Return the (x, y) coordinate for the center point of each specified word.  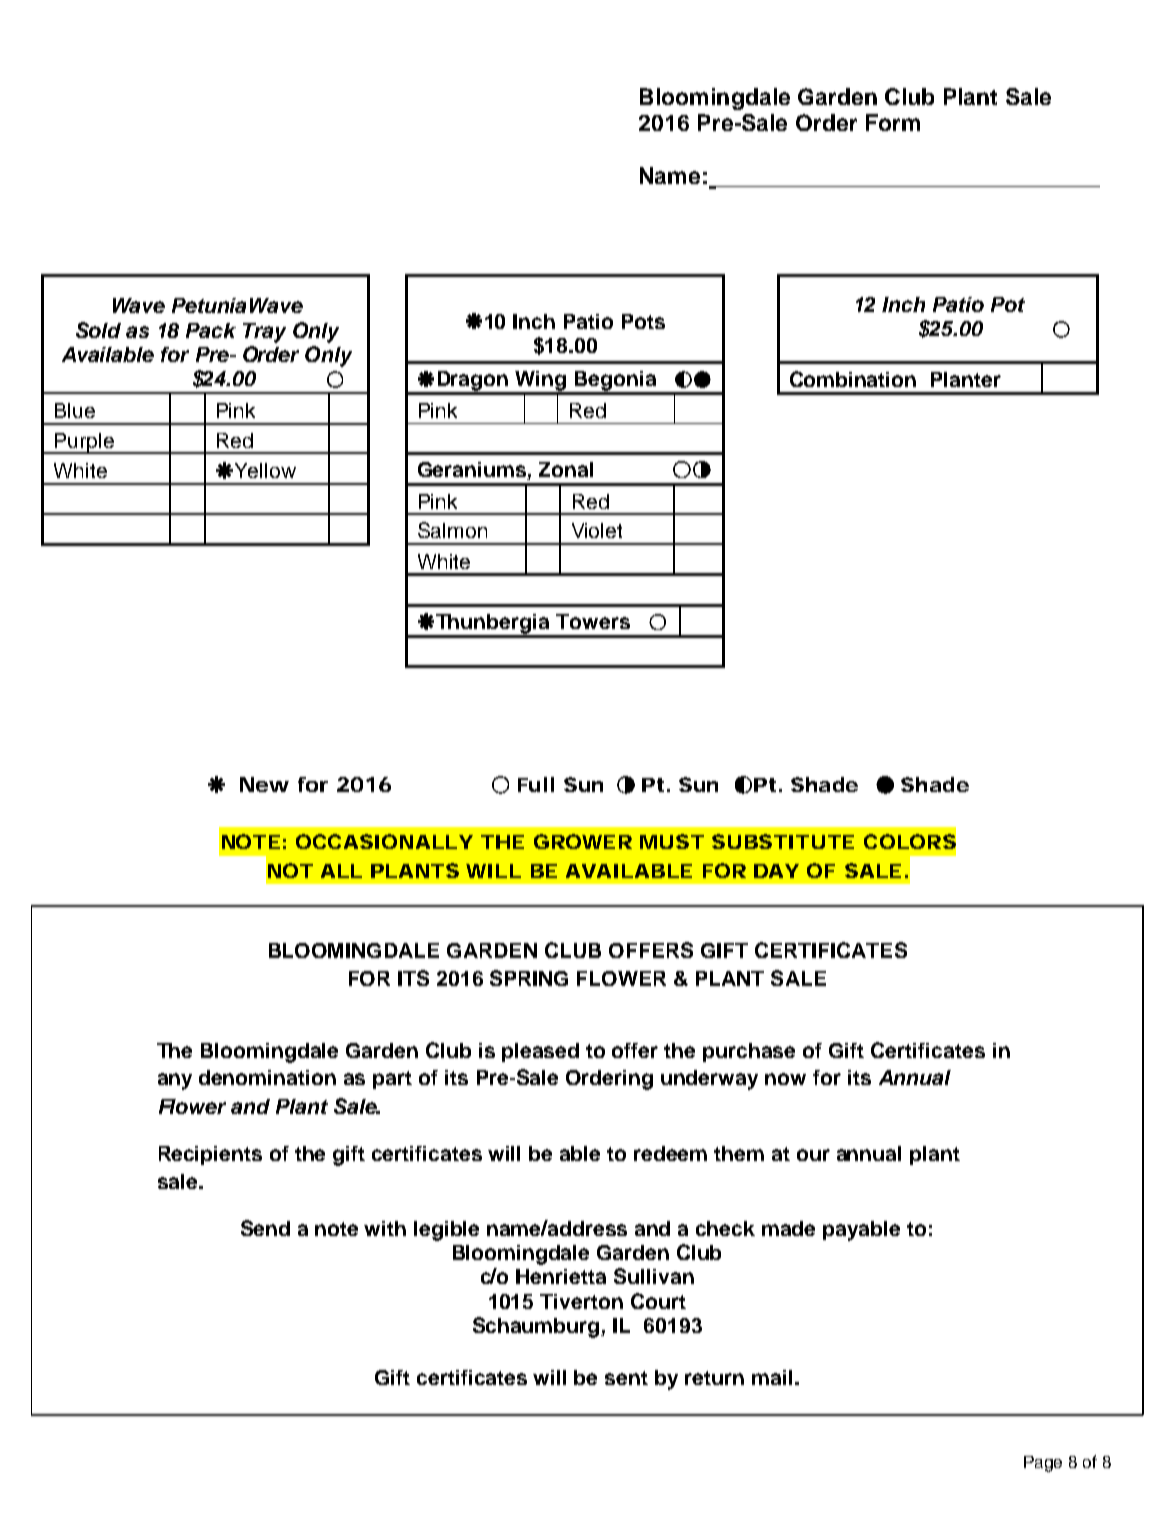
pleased (540, 1052)
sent (626, 1378)
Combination (853, 379)
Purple (84, 443)
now (785, 1079)
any (175, 1081)
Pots (643, 321)
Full (536, 784)
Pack (211, 330)
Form (893, 122)
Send (265, 1228)
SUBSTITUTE (783, 841)
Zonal (566, 469)
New (264, 784)
